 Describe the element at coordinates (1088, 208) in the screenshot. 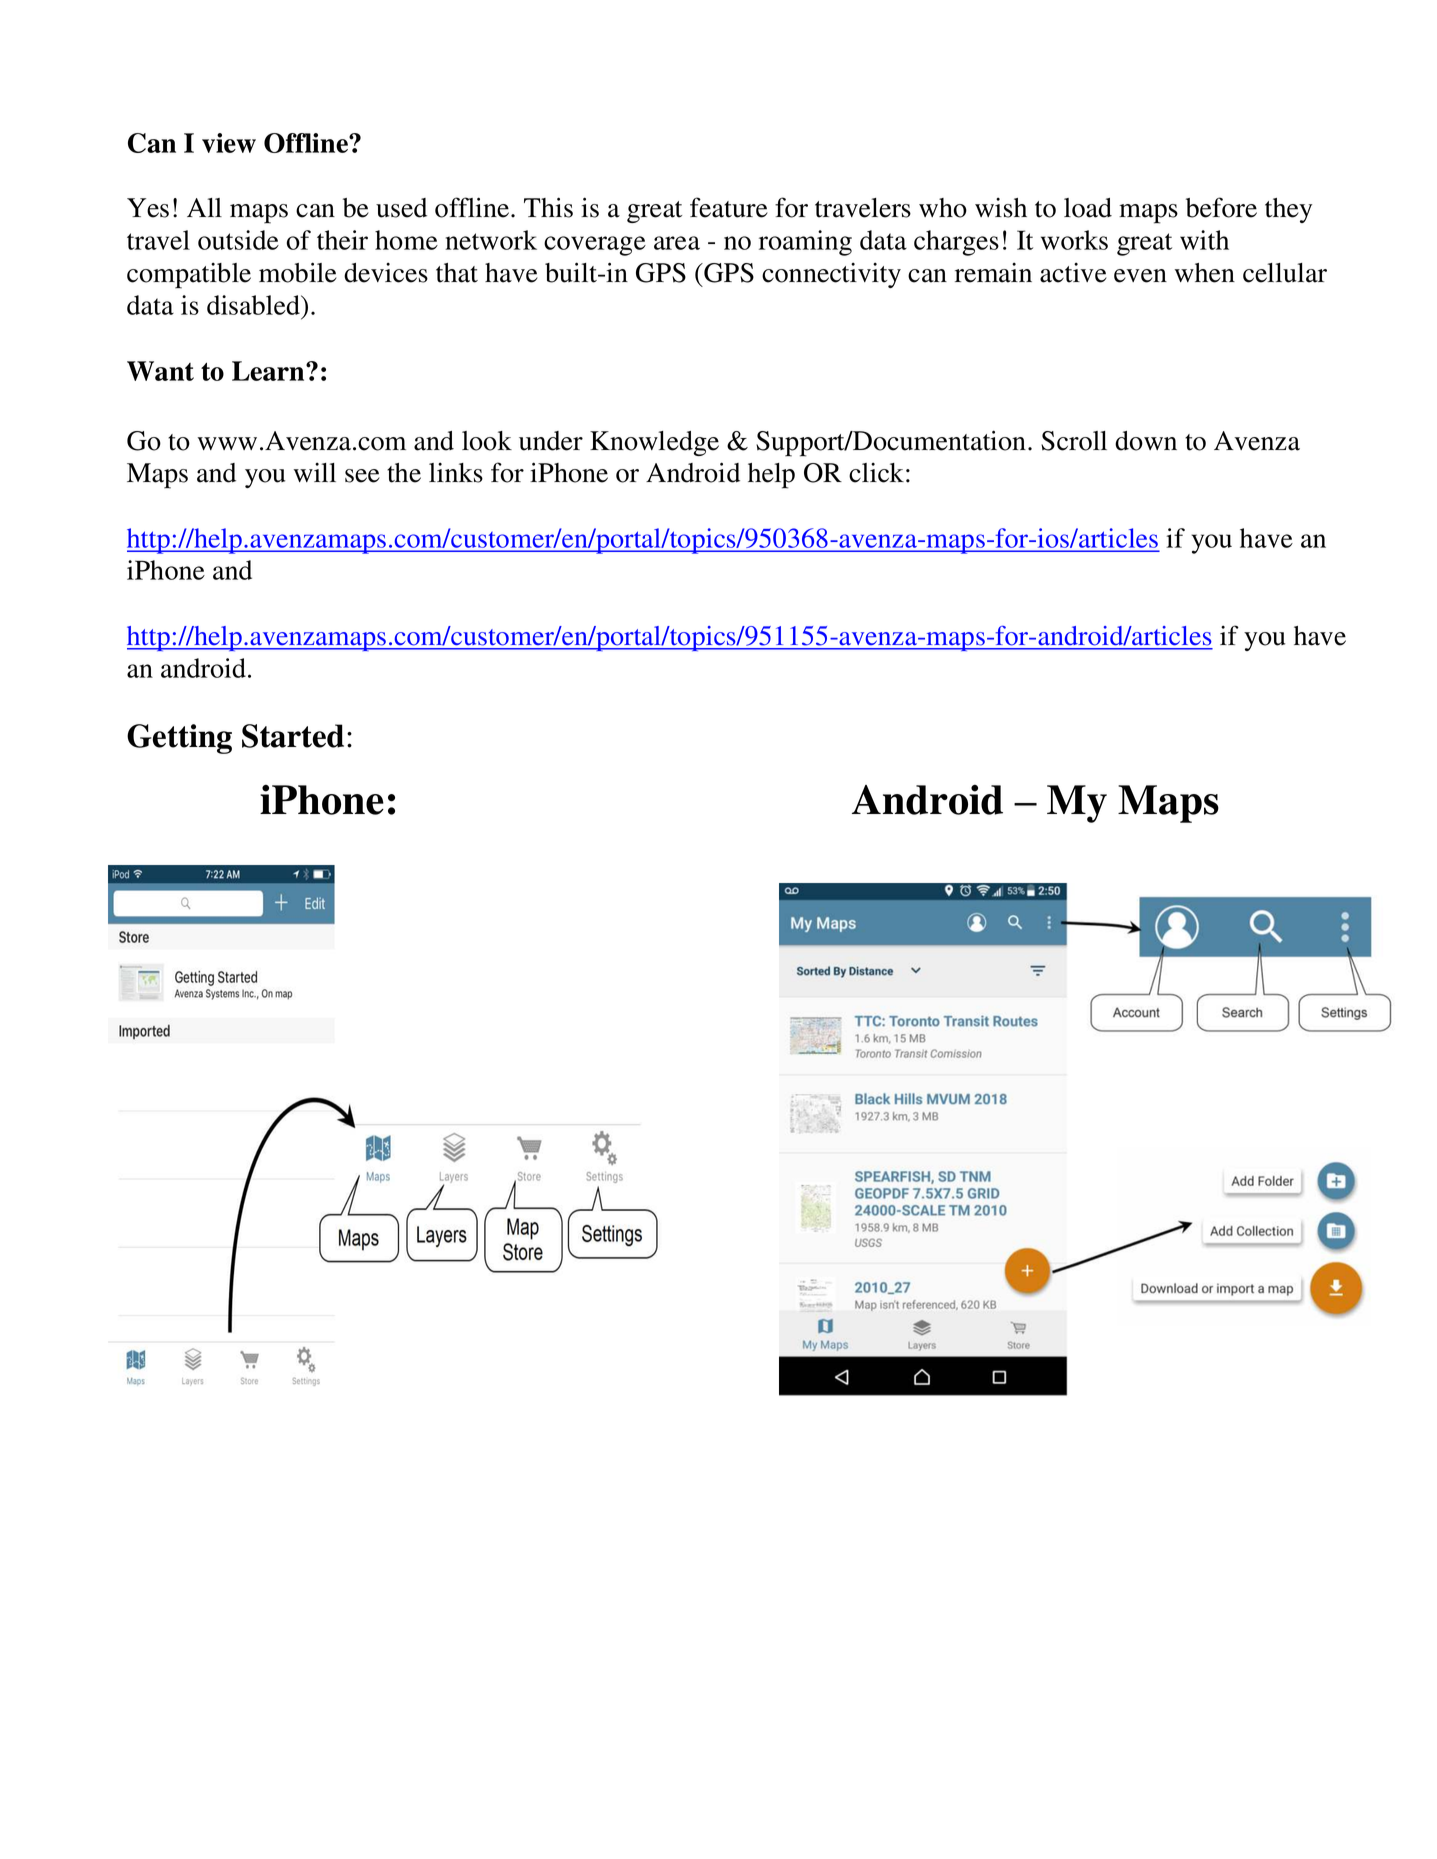

I see `load` at that location.
